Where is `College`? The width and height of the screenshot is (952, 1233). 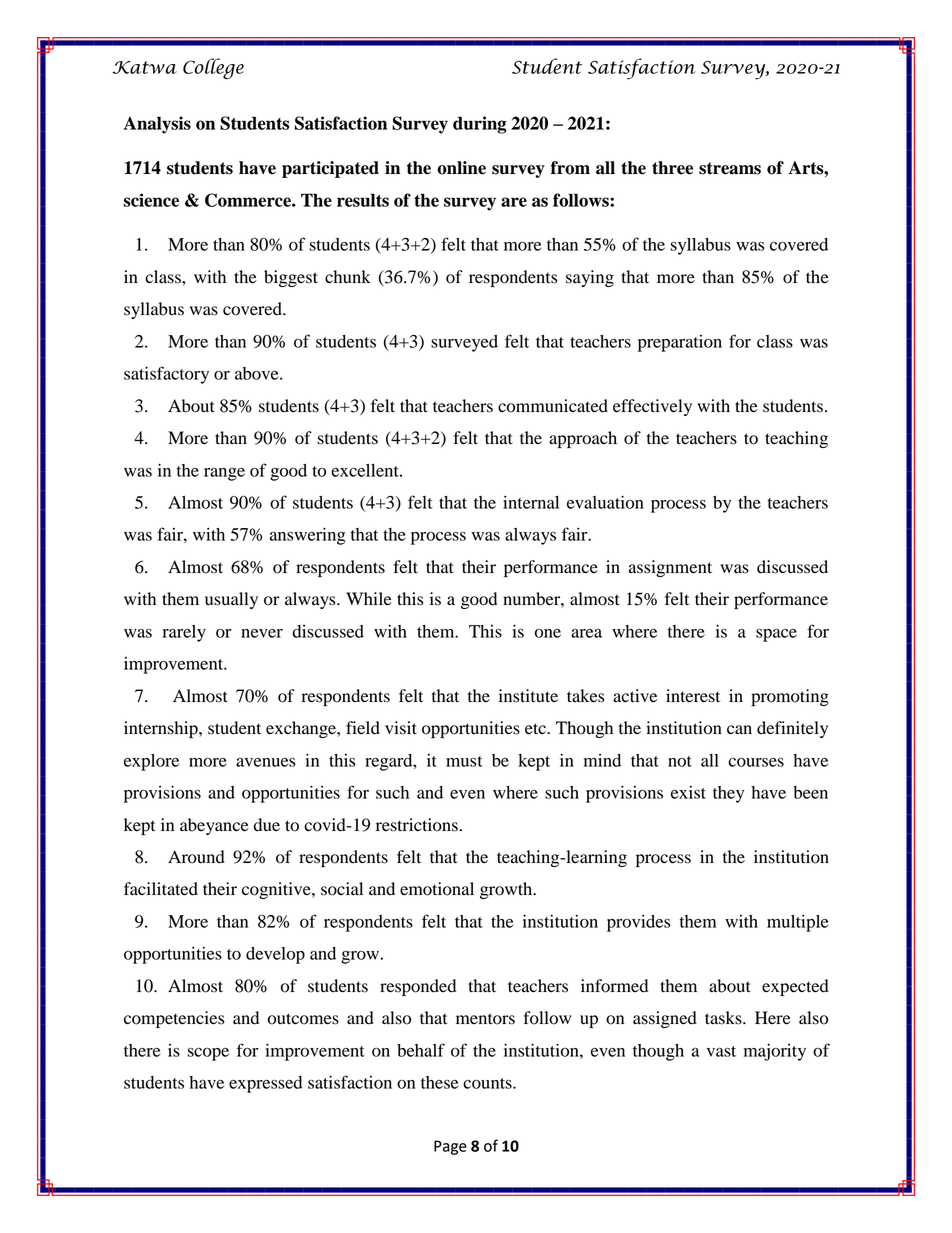
College is located at coordinates (213, 69).
